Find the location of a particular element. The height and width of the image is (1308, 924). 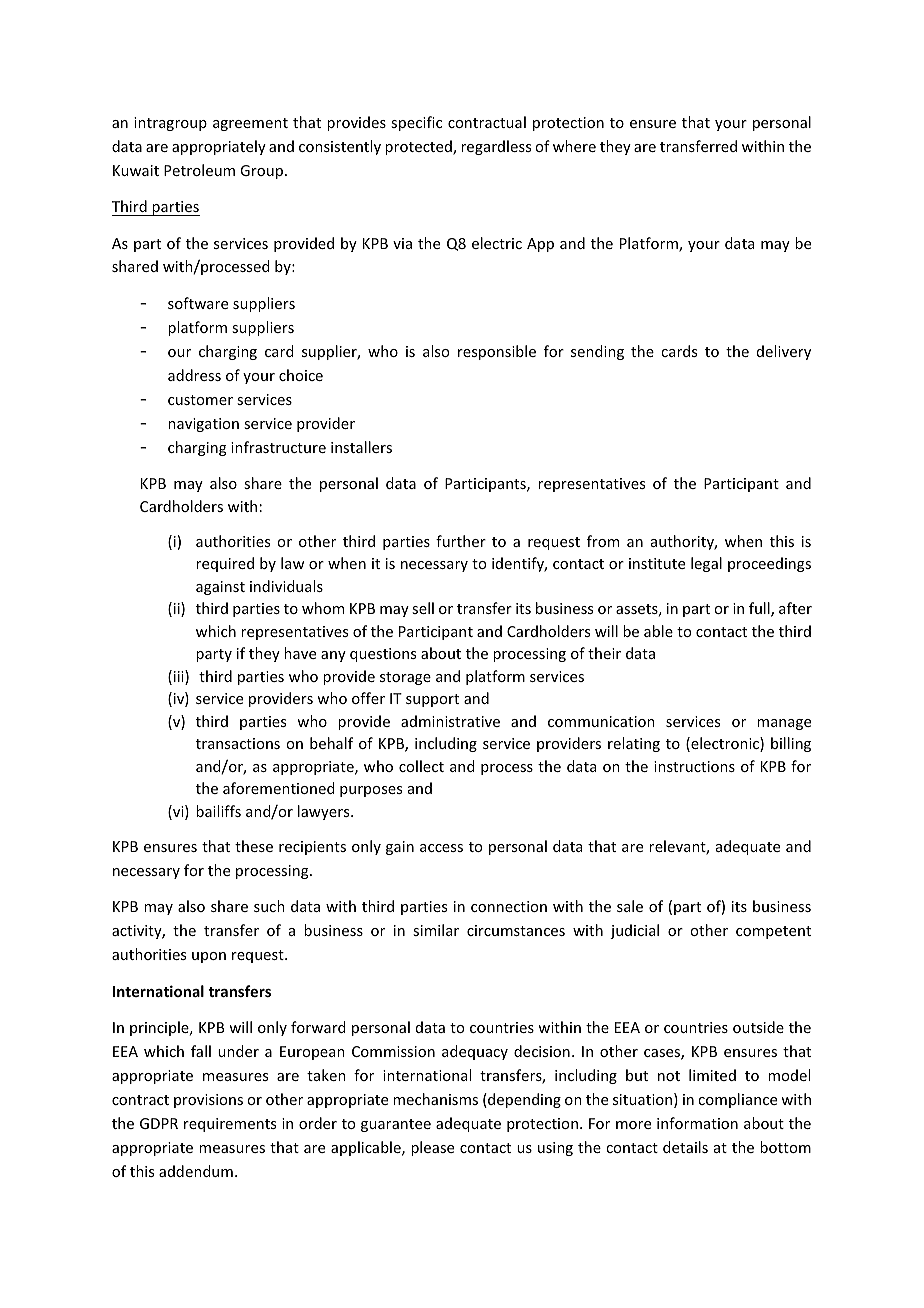

further is located at coordinates (461, 541).
